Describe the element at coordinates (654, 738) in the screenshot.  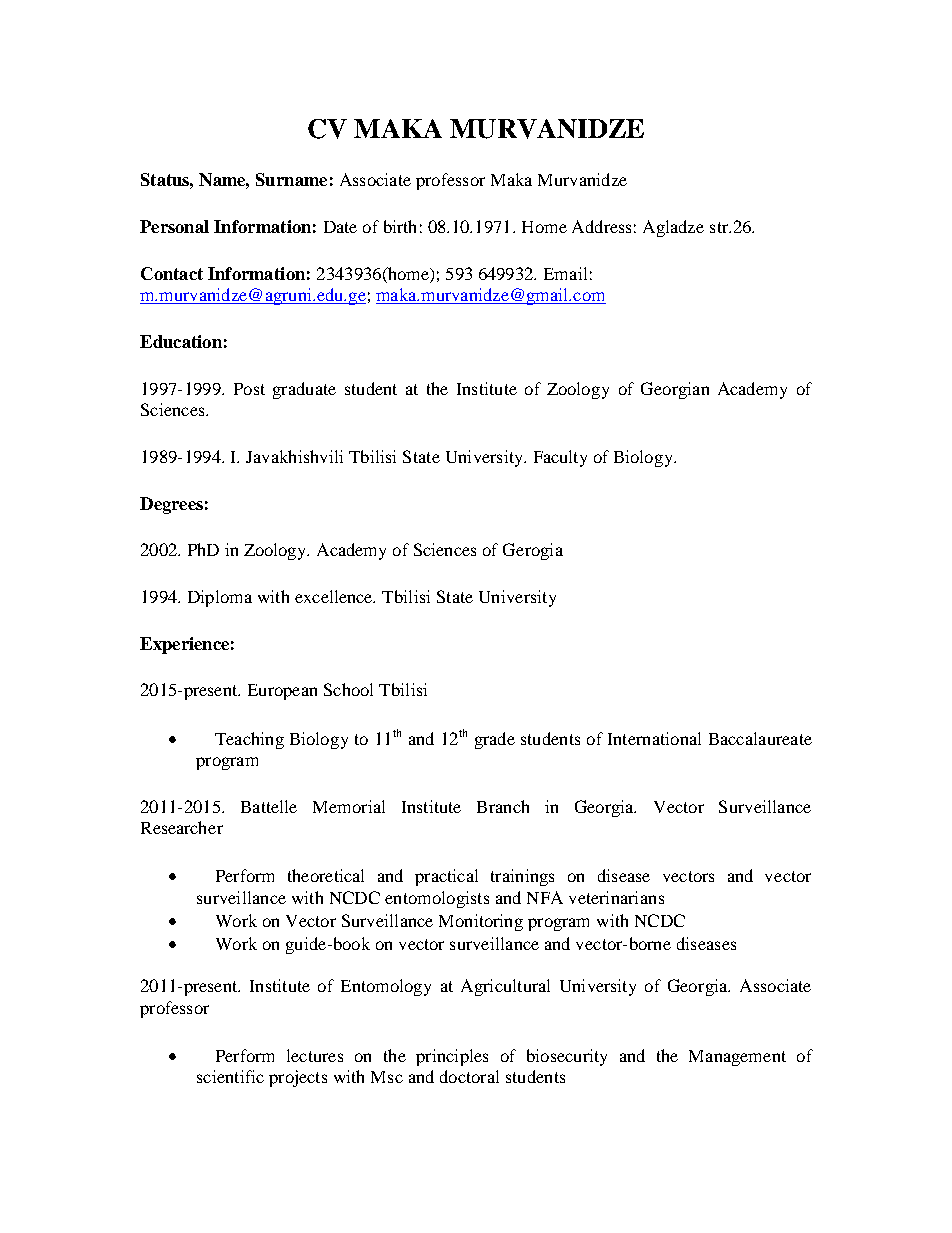
I see `International` at that location.
